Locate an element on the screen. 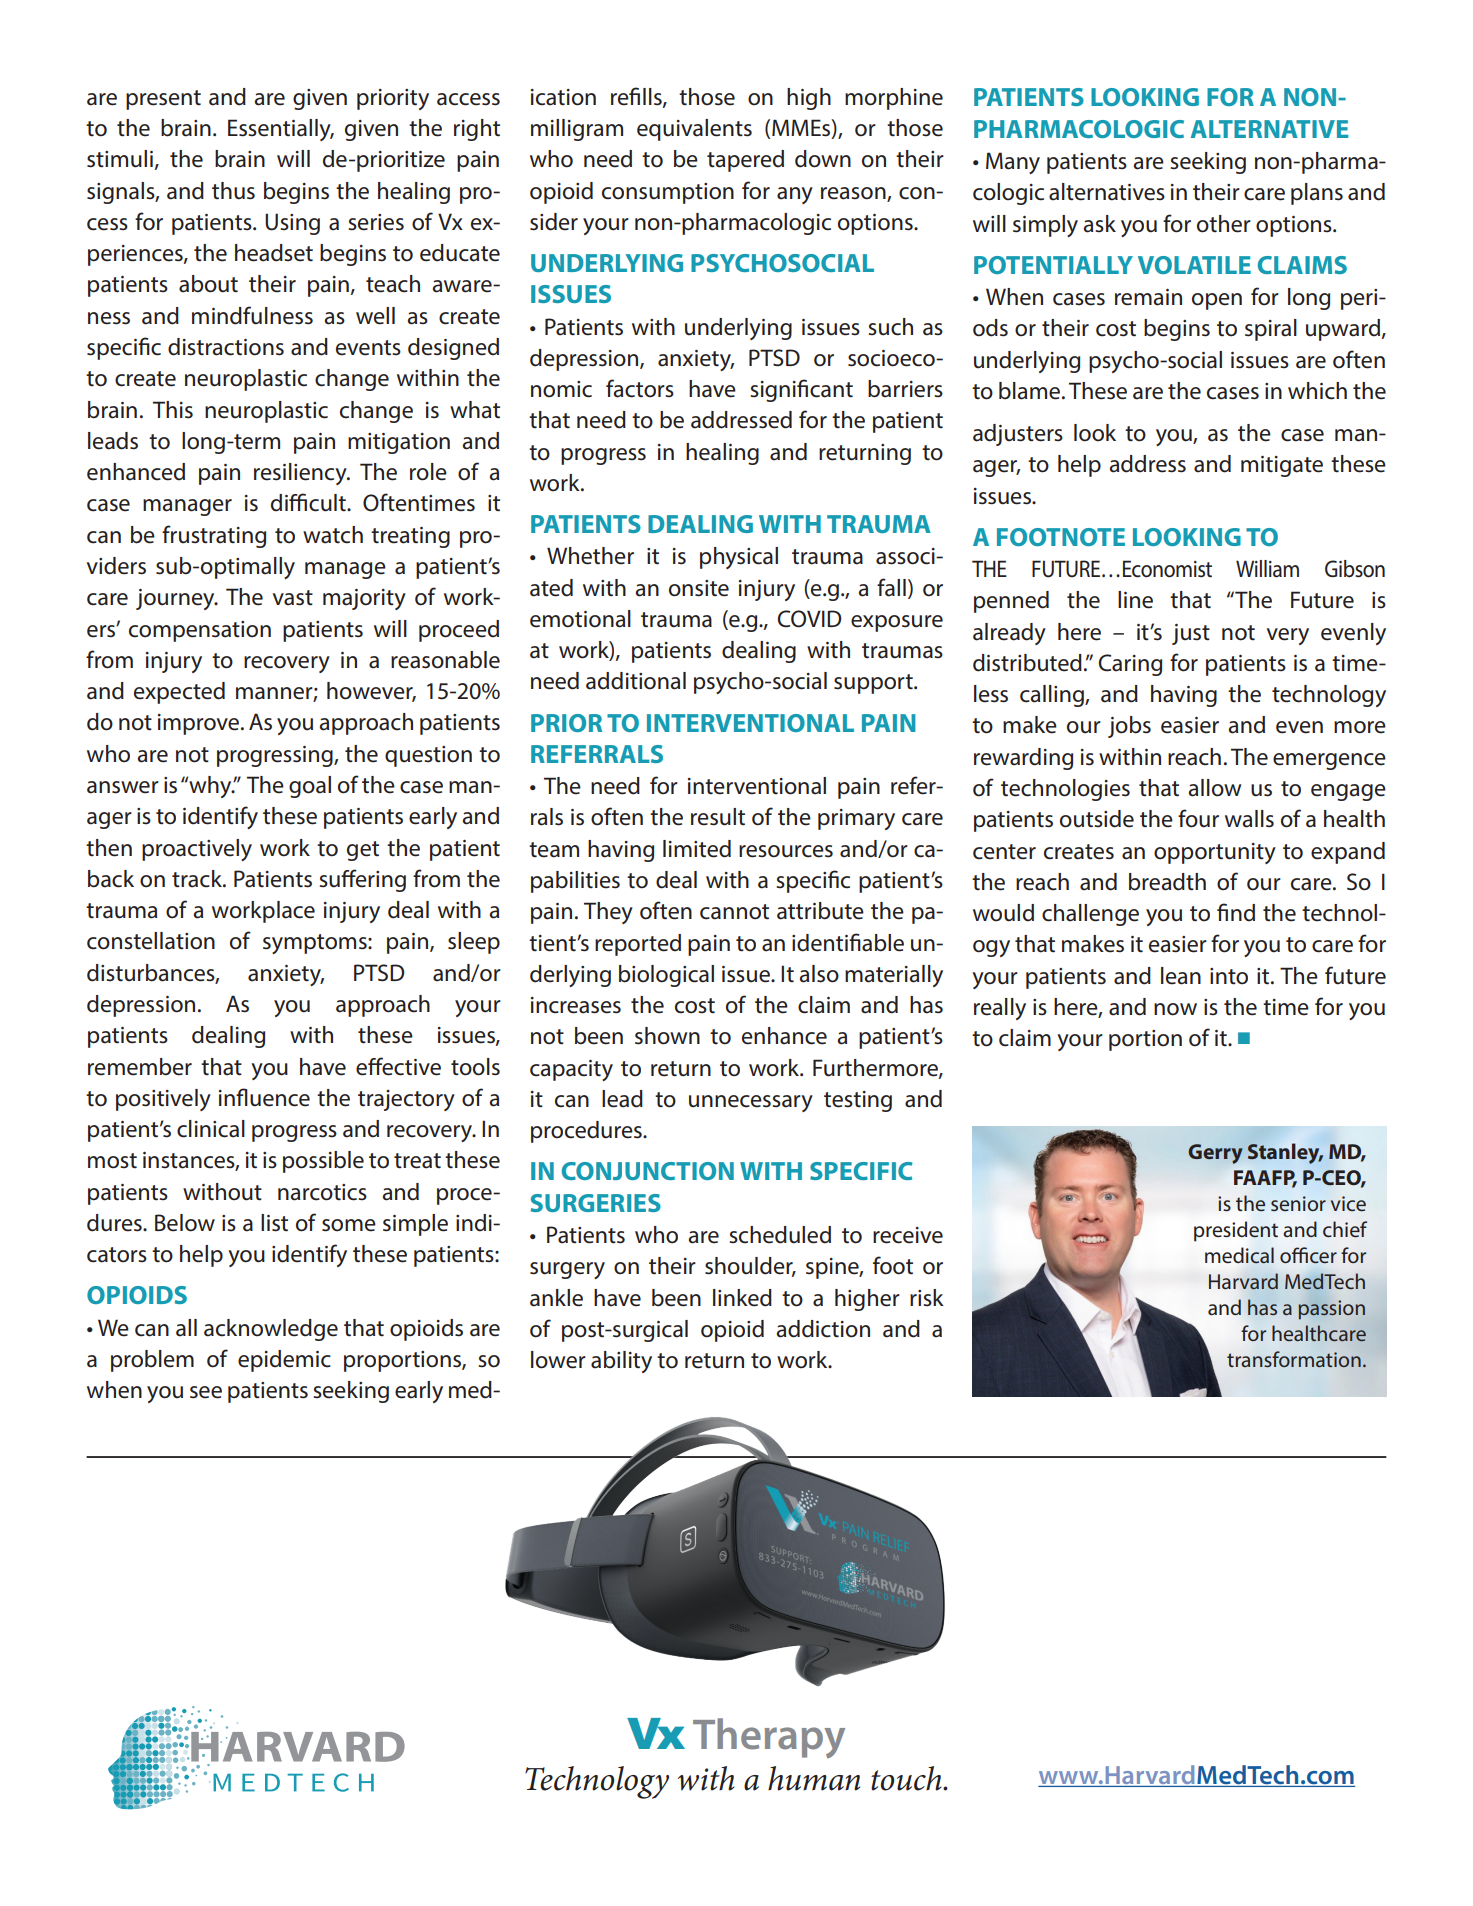 This screenshot has height=1906, width=1473. tapered is located at coordinates (745, 161).
